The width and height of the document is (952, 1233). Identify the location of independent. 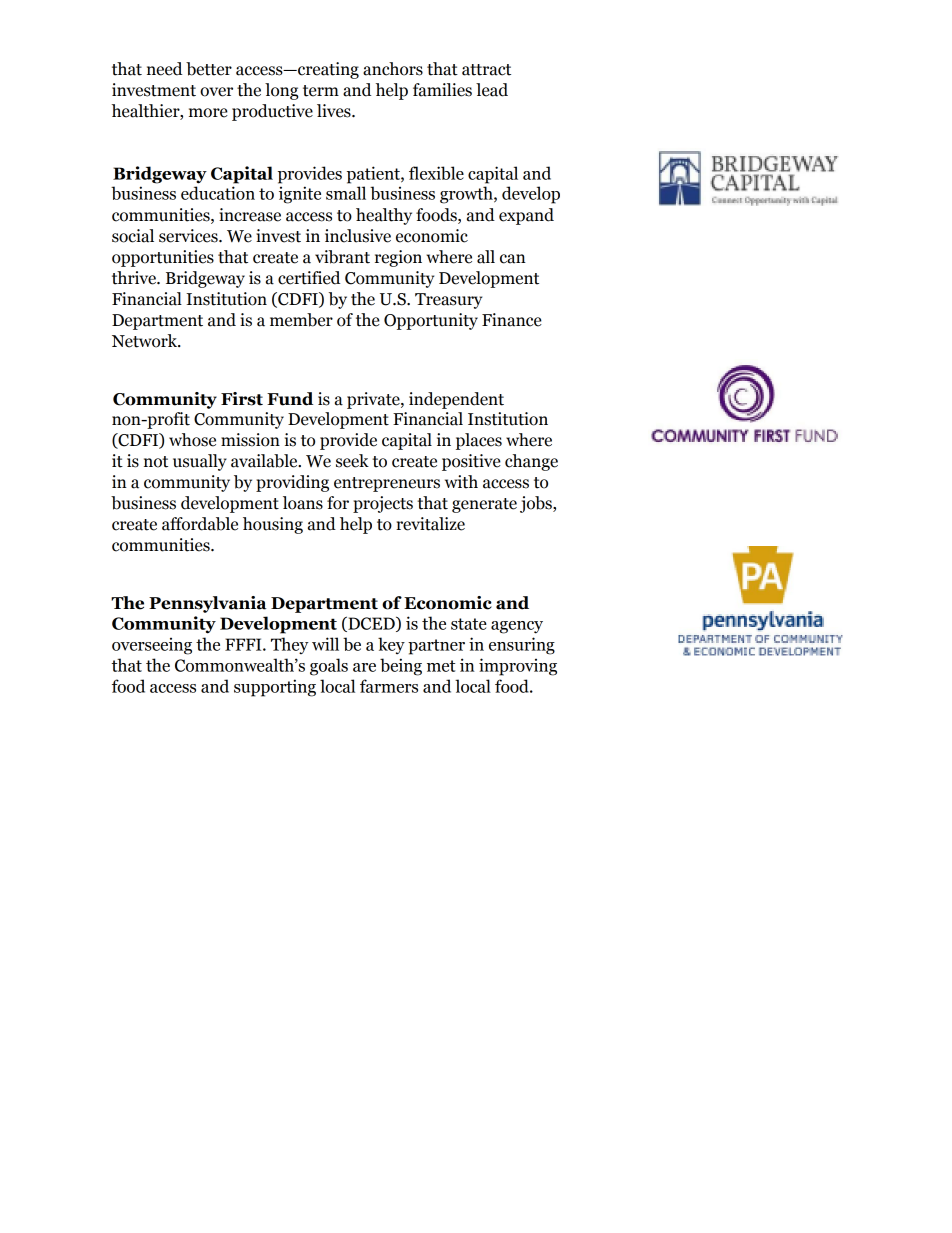
(456, 400).
